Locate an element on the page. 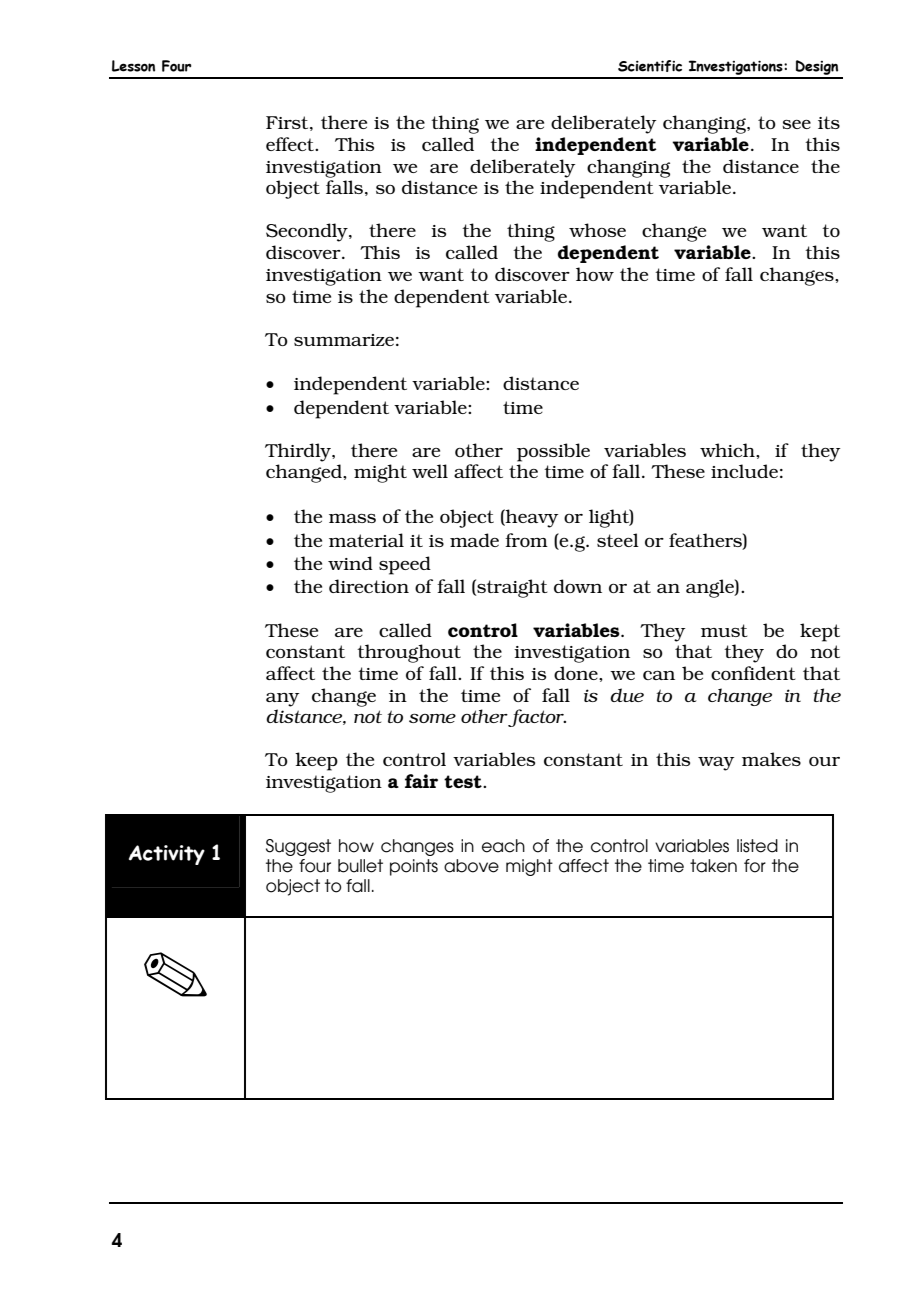  Lesson is located at coordinates (133, 66).
